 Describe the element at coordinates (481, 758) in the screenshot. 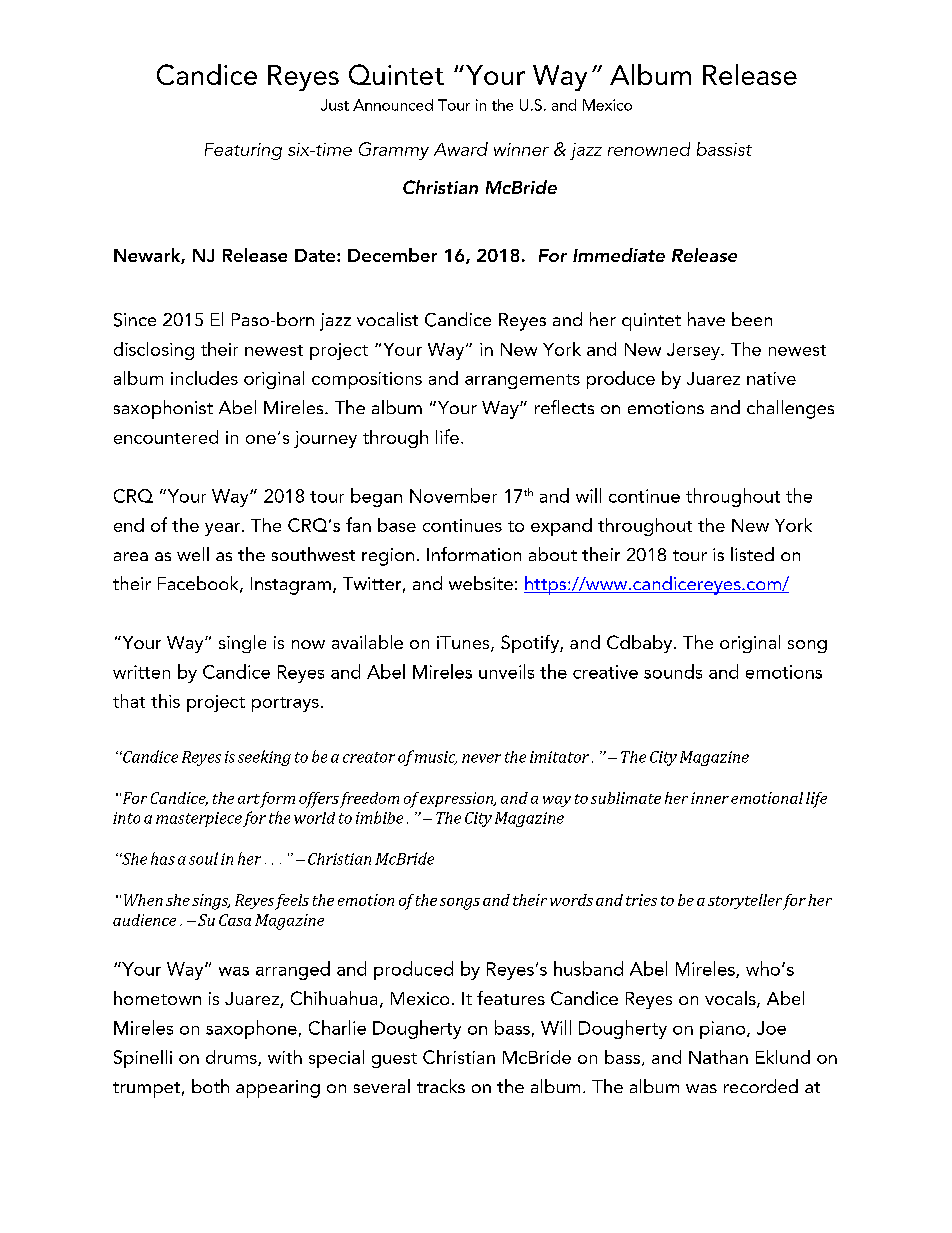

I see `never` at that location.
